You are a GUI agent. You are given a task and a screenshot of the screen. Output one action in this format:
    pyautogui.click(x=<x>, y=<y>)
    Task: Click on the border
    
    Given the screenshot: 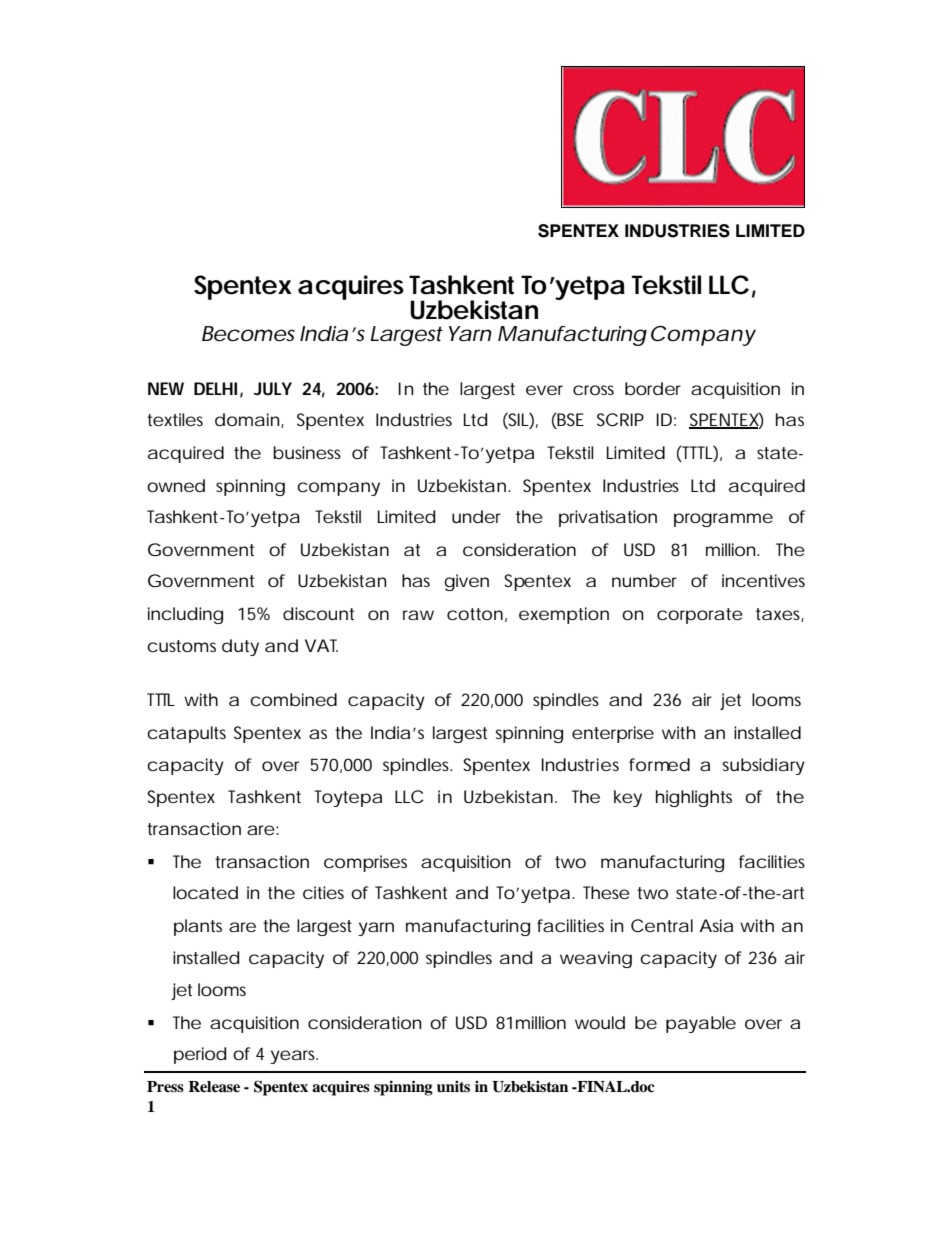 What is the action you would take?
    pyautogui.click(x=653, y=389)
